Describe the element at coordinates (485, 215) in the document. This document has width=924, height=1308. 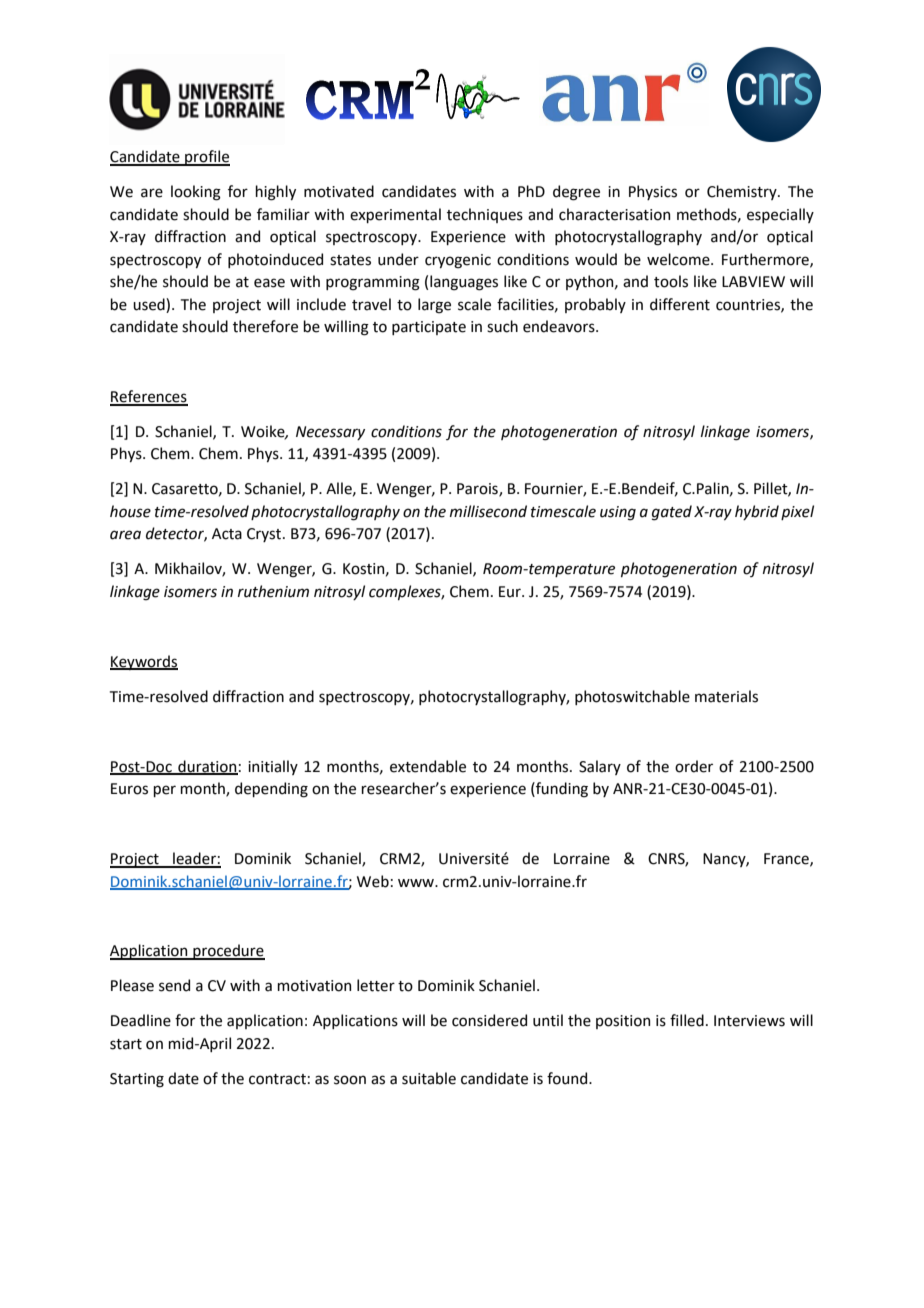
I see `techniques` at that location.
